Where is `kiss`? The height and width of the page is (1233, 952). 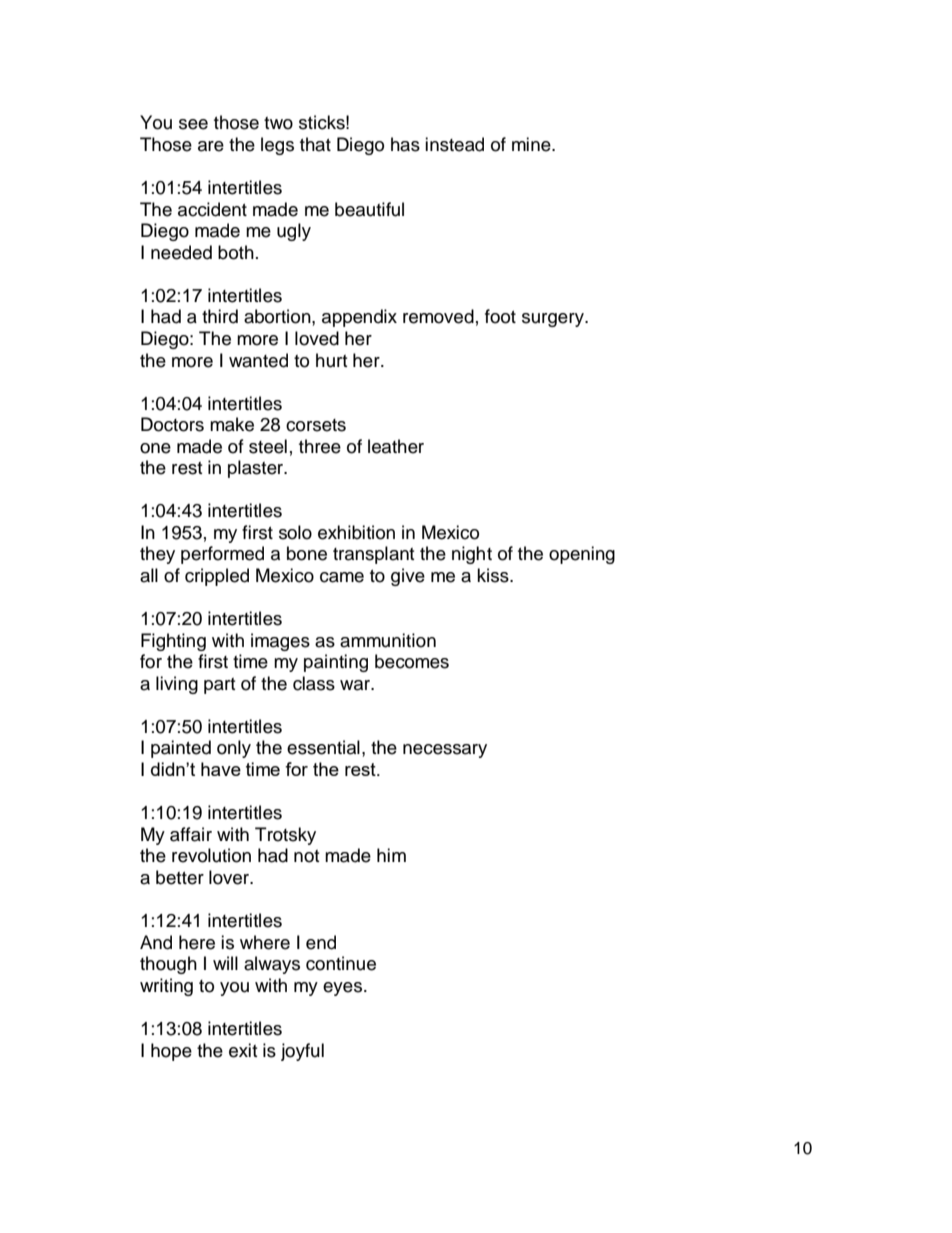
kiss is located at coordinates (494, 575).
